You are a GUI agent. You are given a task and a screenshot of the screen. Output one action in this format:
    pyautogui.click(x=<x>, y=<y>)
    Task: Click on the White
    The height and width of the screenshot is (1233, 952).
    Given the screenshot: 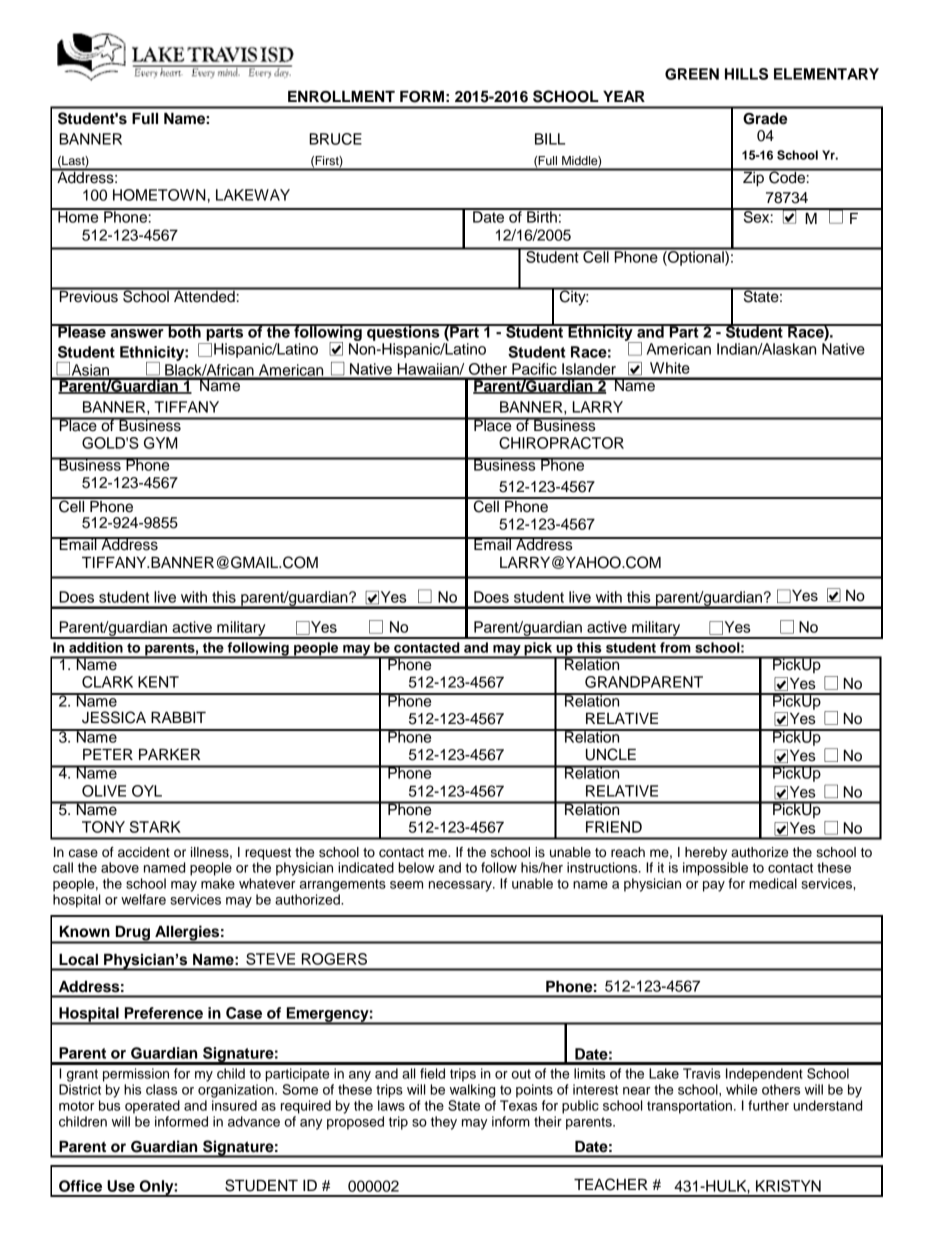 What is the action you would take?
    pyautogui.click(x=670, y=368)
